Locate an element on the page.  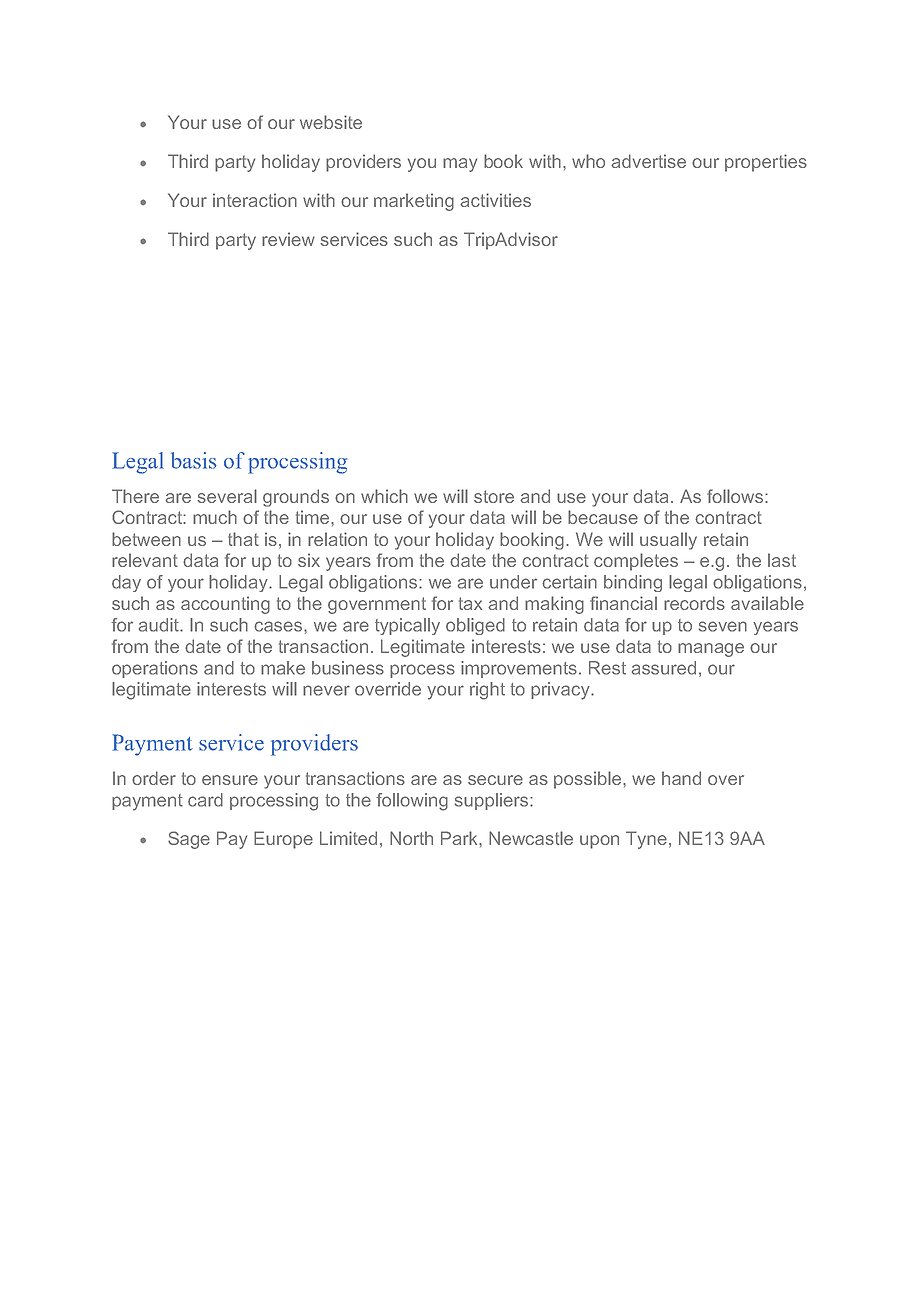
usually is located at coordinates (668, 541).
